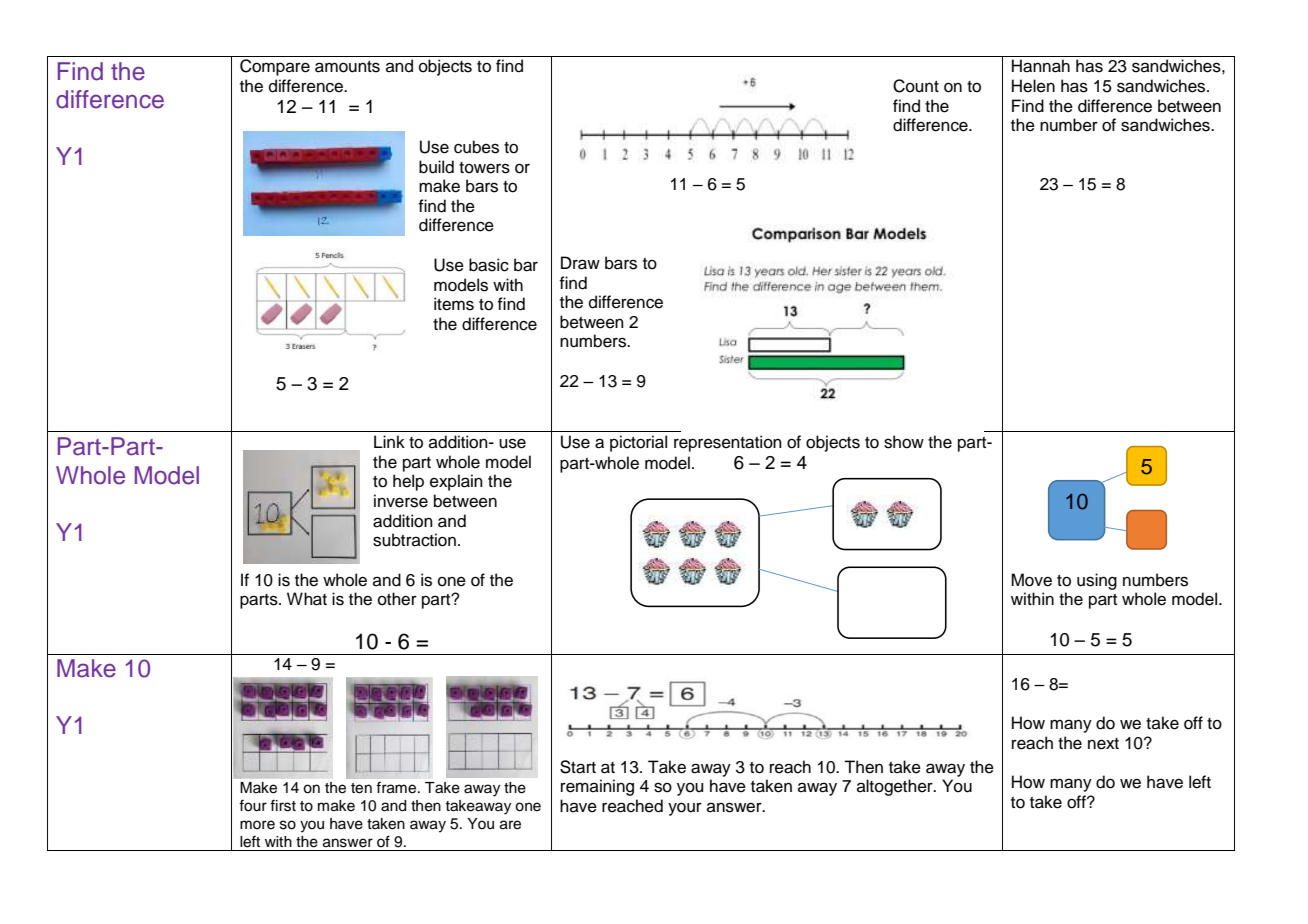  I want to click on Move, so click(1031, 580).
